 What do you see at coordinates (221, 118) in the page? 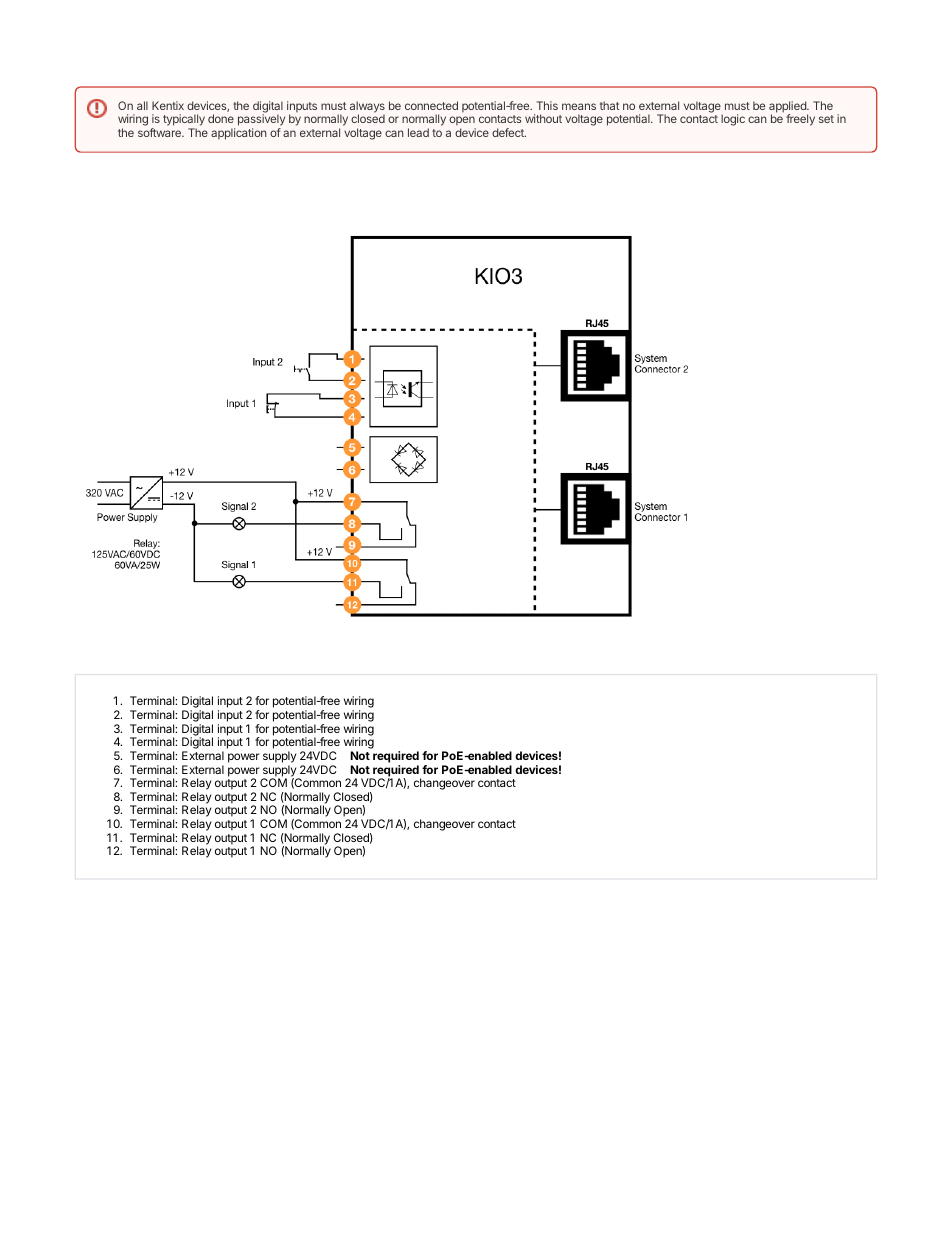
I see `done` at bounding box center [221, 118].
